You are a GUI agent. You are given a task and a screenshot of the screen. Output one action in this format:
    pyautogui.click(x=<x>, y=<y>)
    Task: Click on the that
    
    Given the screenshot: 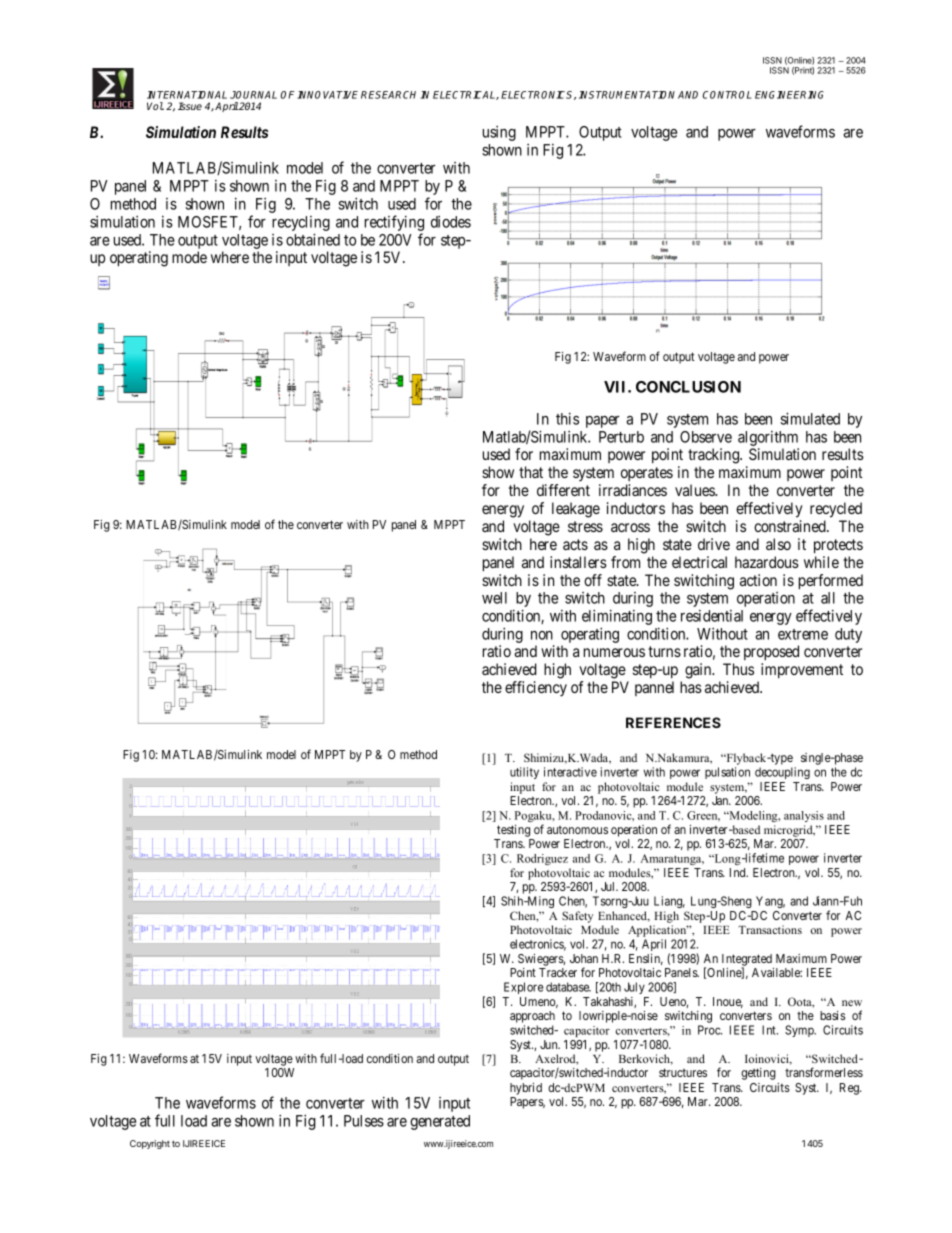 What is the action you would take?
    pyautogui.click(x=531, y=472)
